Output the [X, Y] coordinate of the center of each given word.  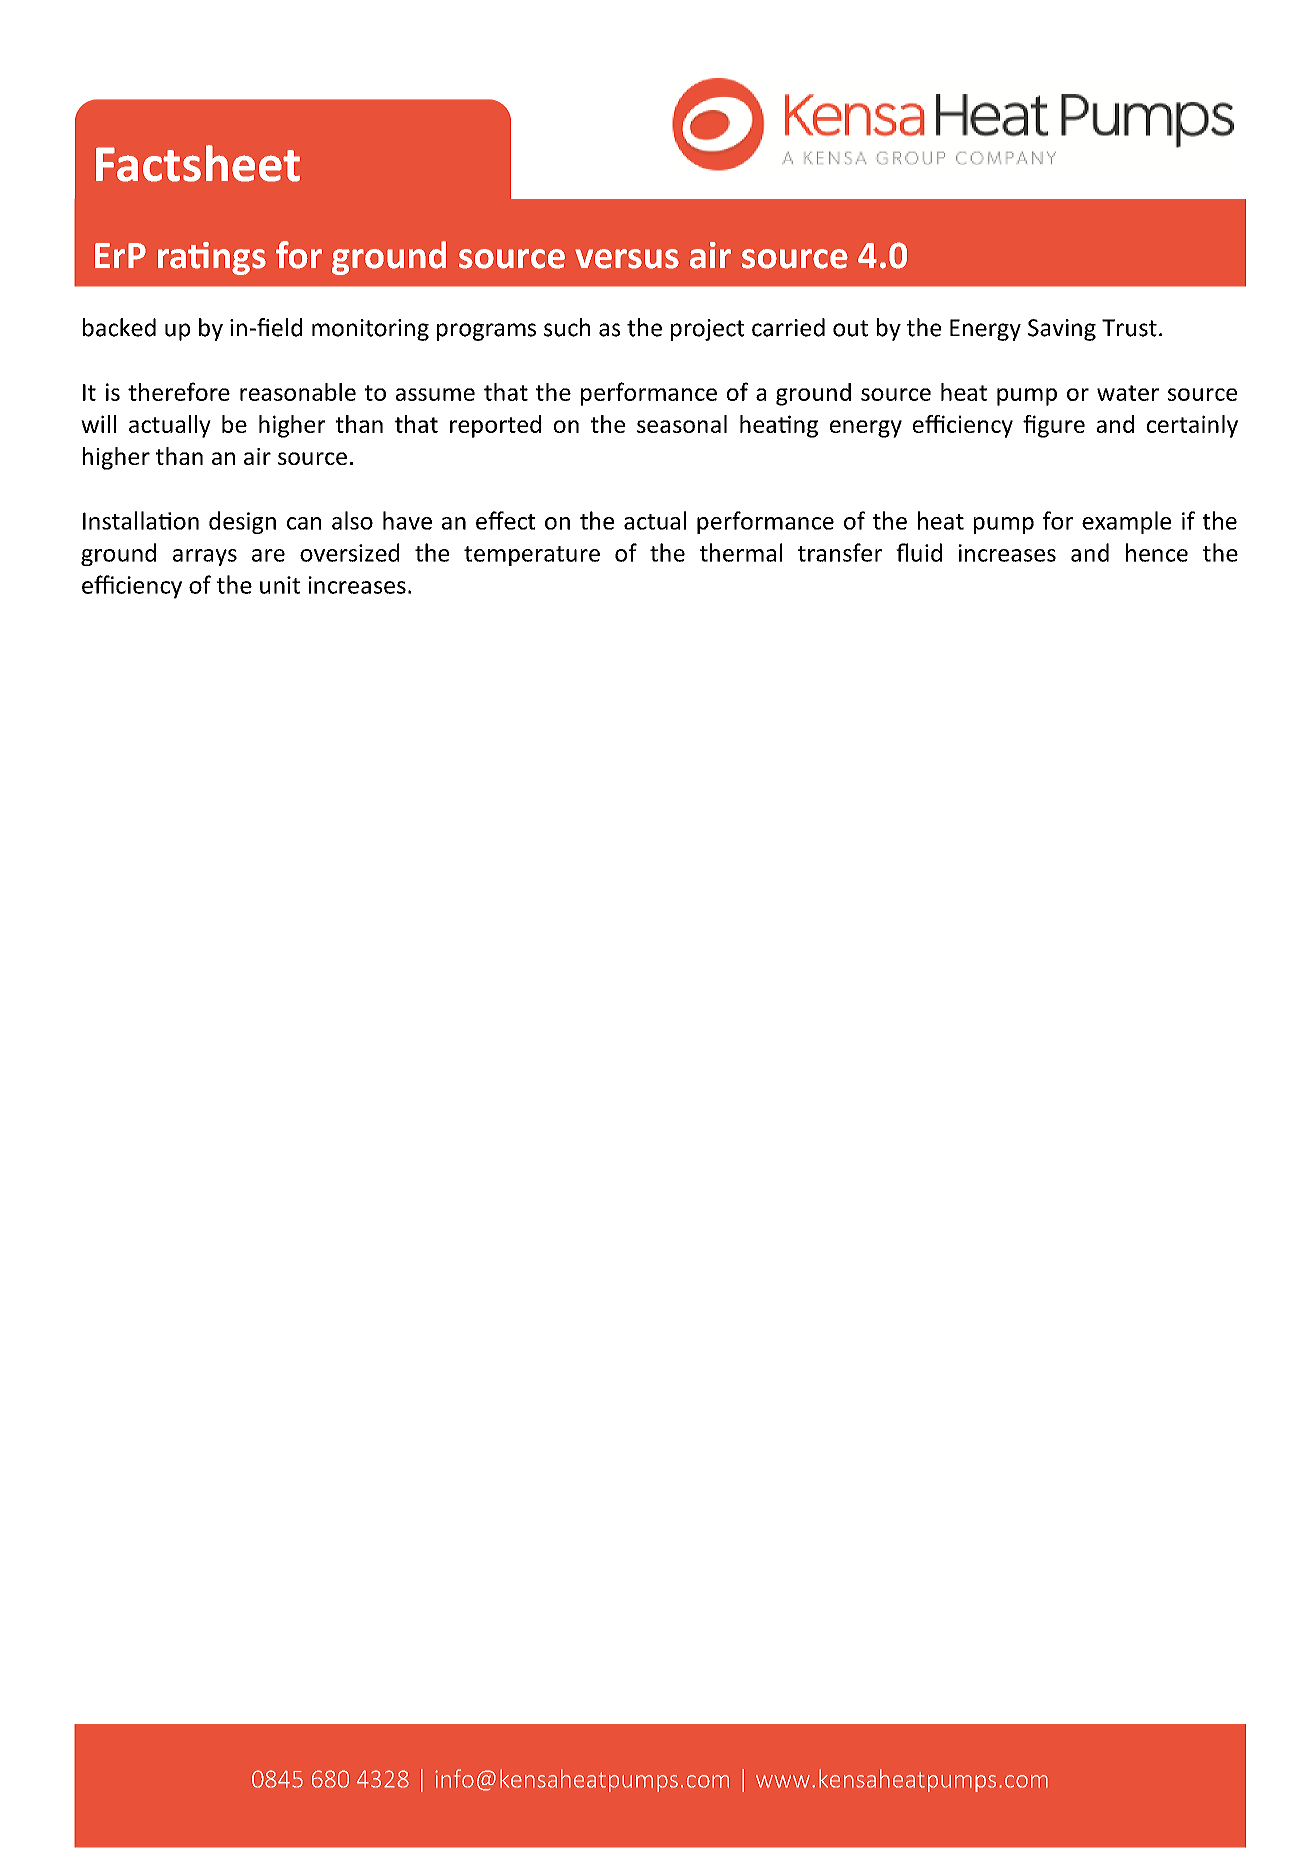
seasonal [682, 424]
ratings [212, 258]
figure [1054, 426]
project [707, 330]
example [1126, 522]
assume [435, 394]
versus [627, 259]
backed [119, 327]
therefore [179, 391]
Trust [1129, 328]
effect [505, 520]
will [98, 424]
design [242, 522]
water [1128, 393]
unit [280, 585]
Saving [1062, 330]
